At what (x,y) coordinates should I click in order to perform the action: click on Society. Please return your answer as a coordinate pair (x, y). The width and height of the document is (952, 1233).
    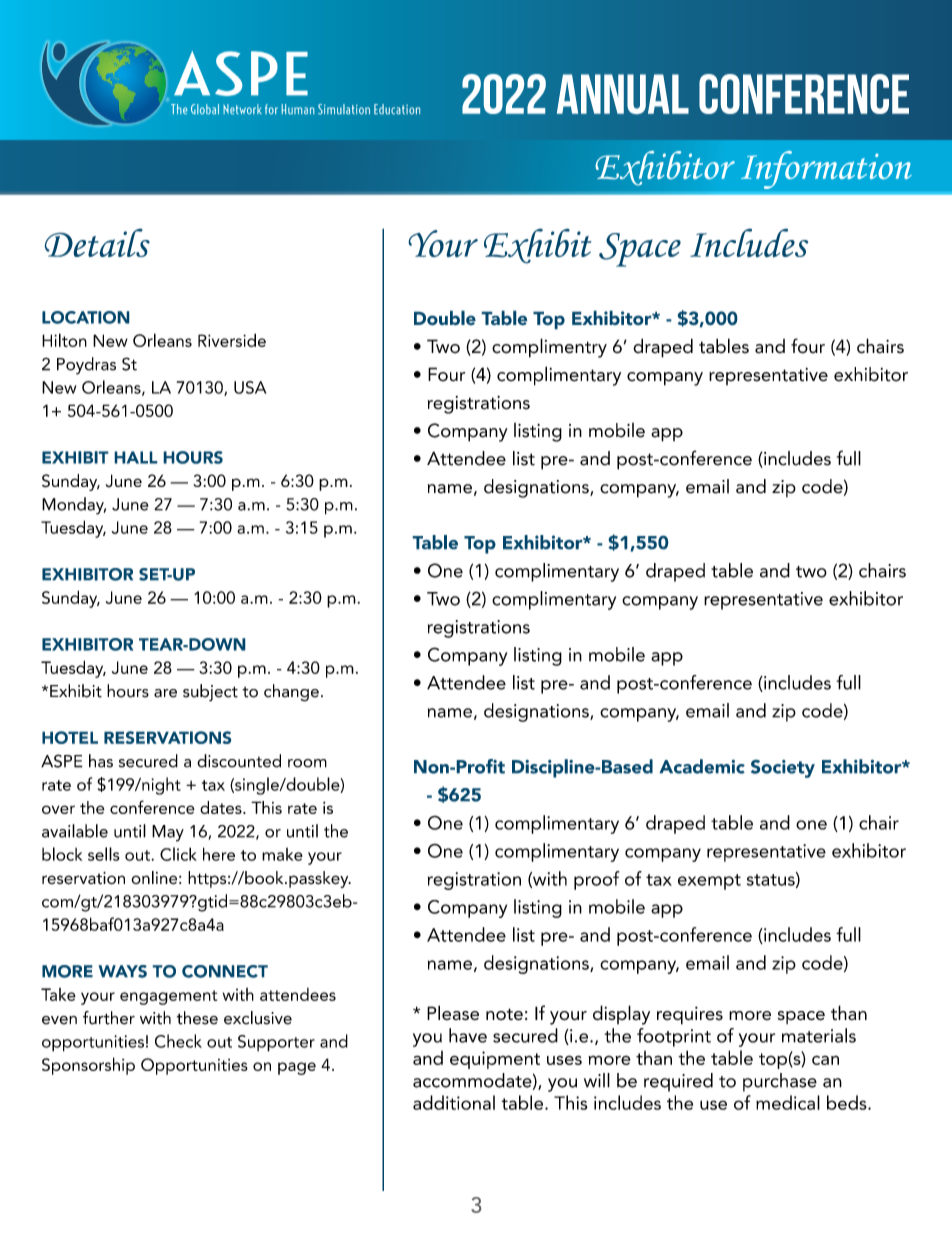
    Looking at the image, I should click on (783, 768).
